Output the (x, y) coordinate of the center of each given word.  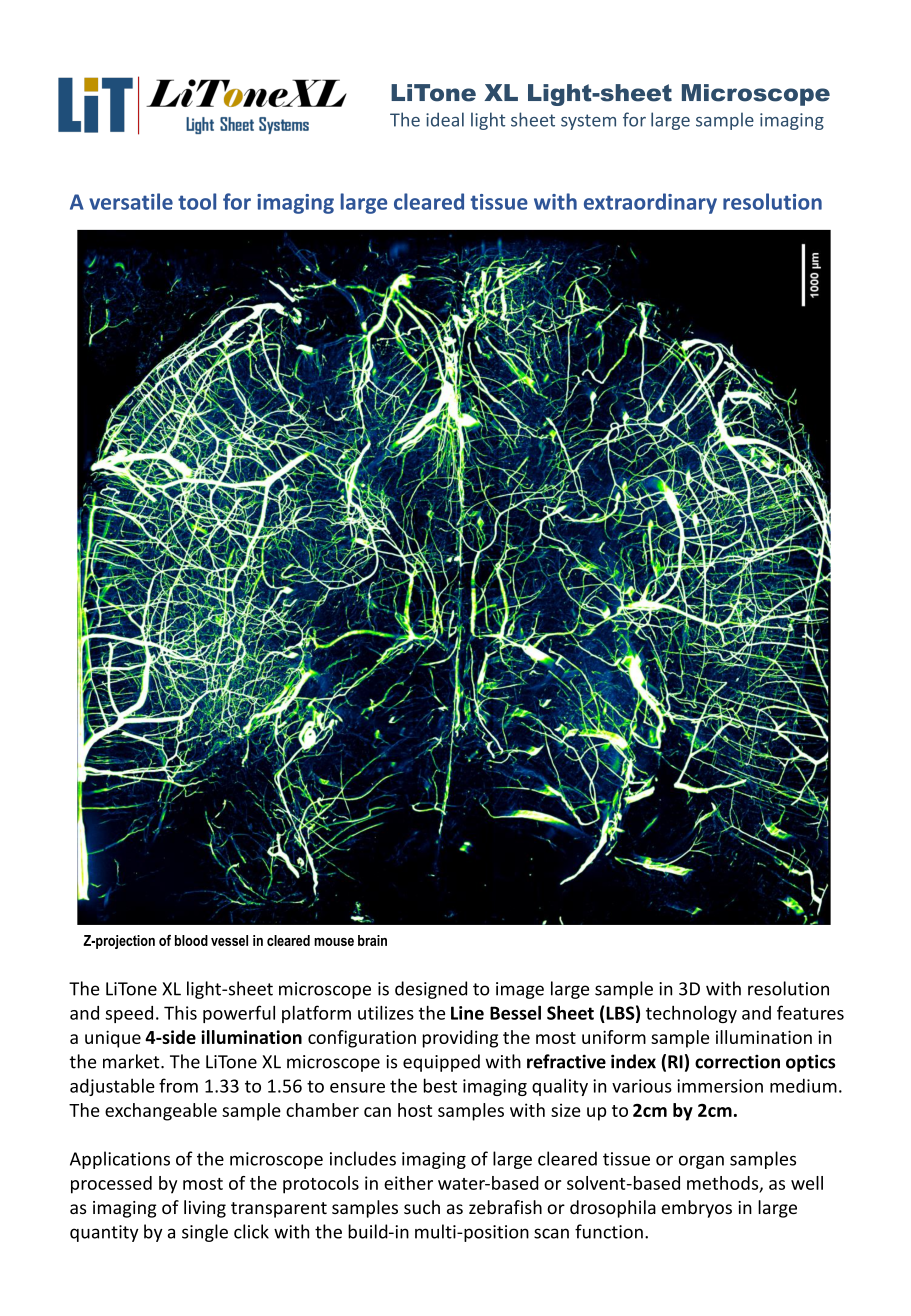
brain (372, 940)
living (205, 1209)
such (422, 1207)
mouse (334, 942)
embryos (696, 1209)
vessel (229, 940)
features (810, 1012)
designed (431, 990)
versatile (131, 201)
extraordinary (650, 203)
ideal (445, 119)
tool (197, 201)
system (588, 122)
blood (191, 940)
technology (691, 1014)
